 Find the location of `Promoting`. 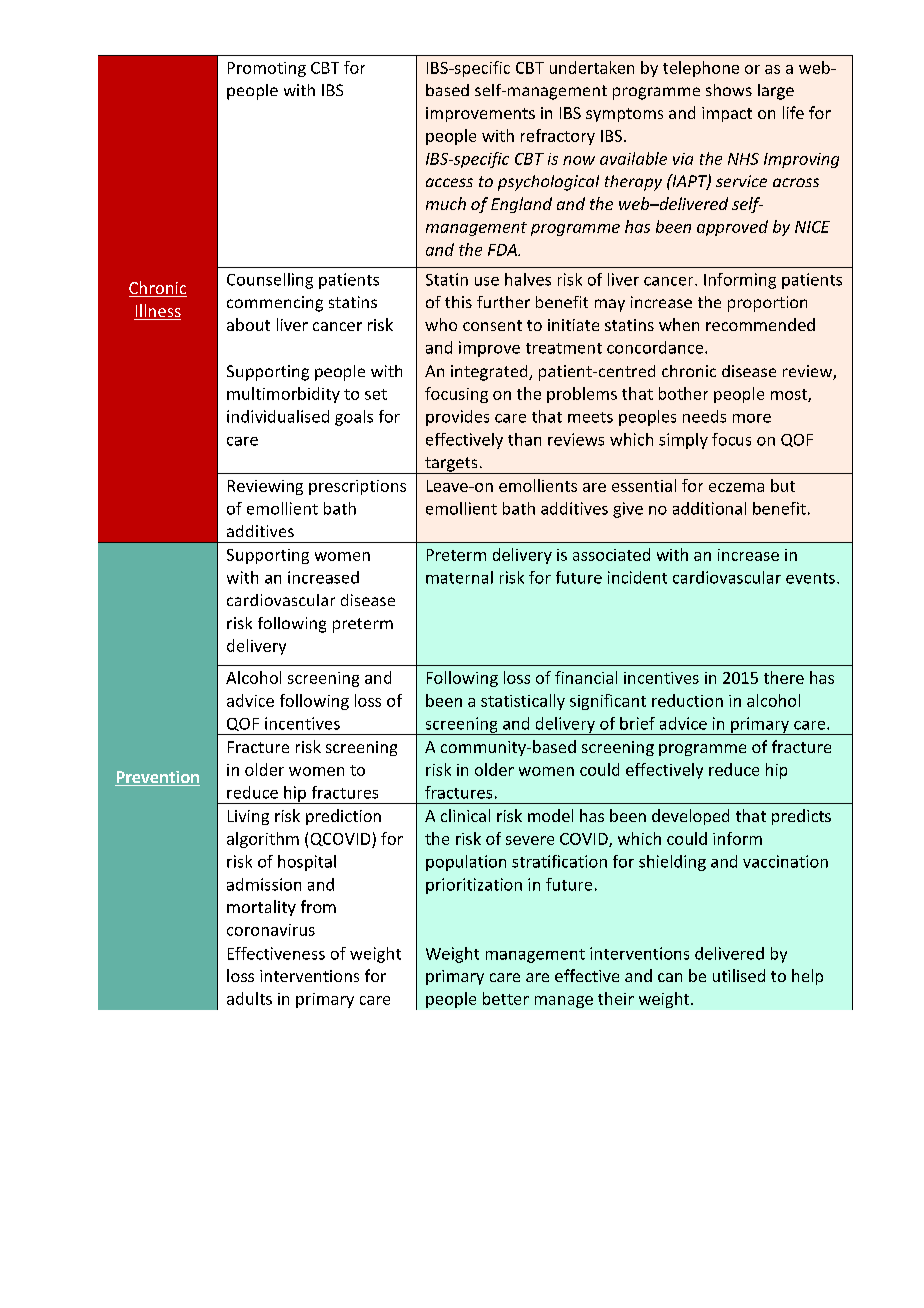

Promoting is located at coordinates (267, 69).
